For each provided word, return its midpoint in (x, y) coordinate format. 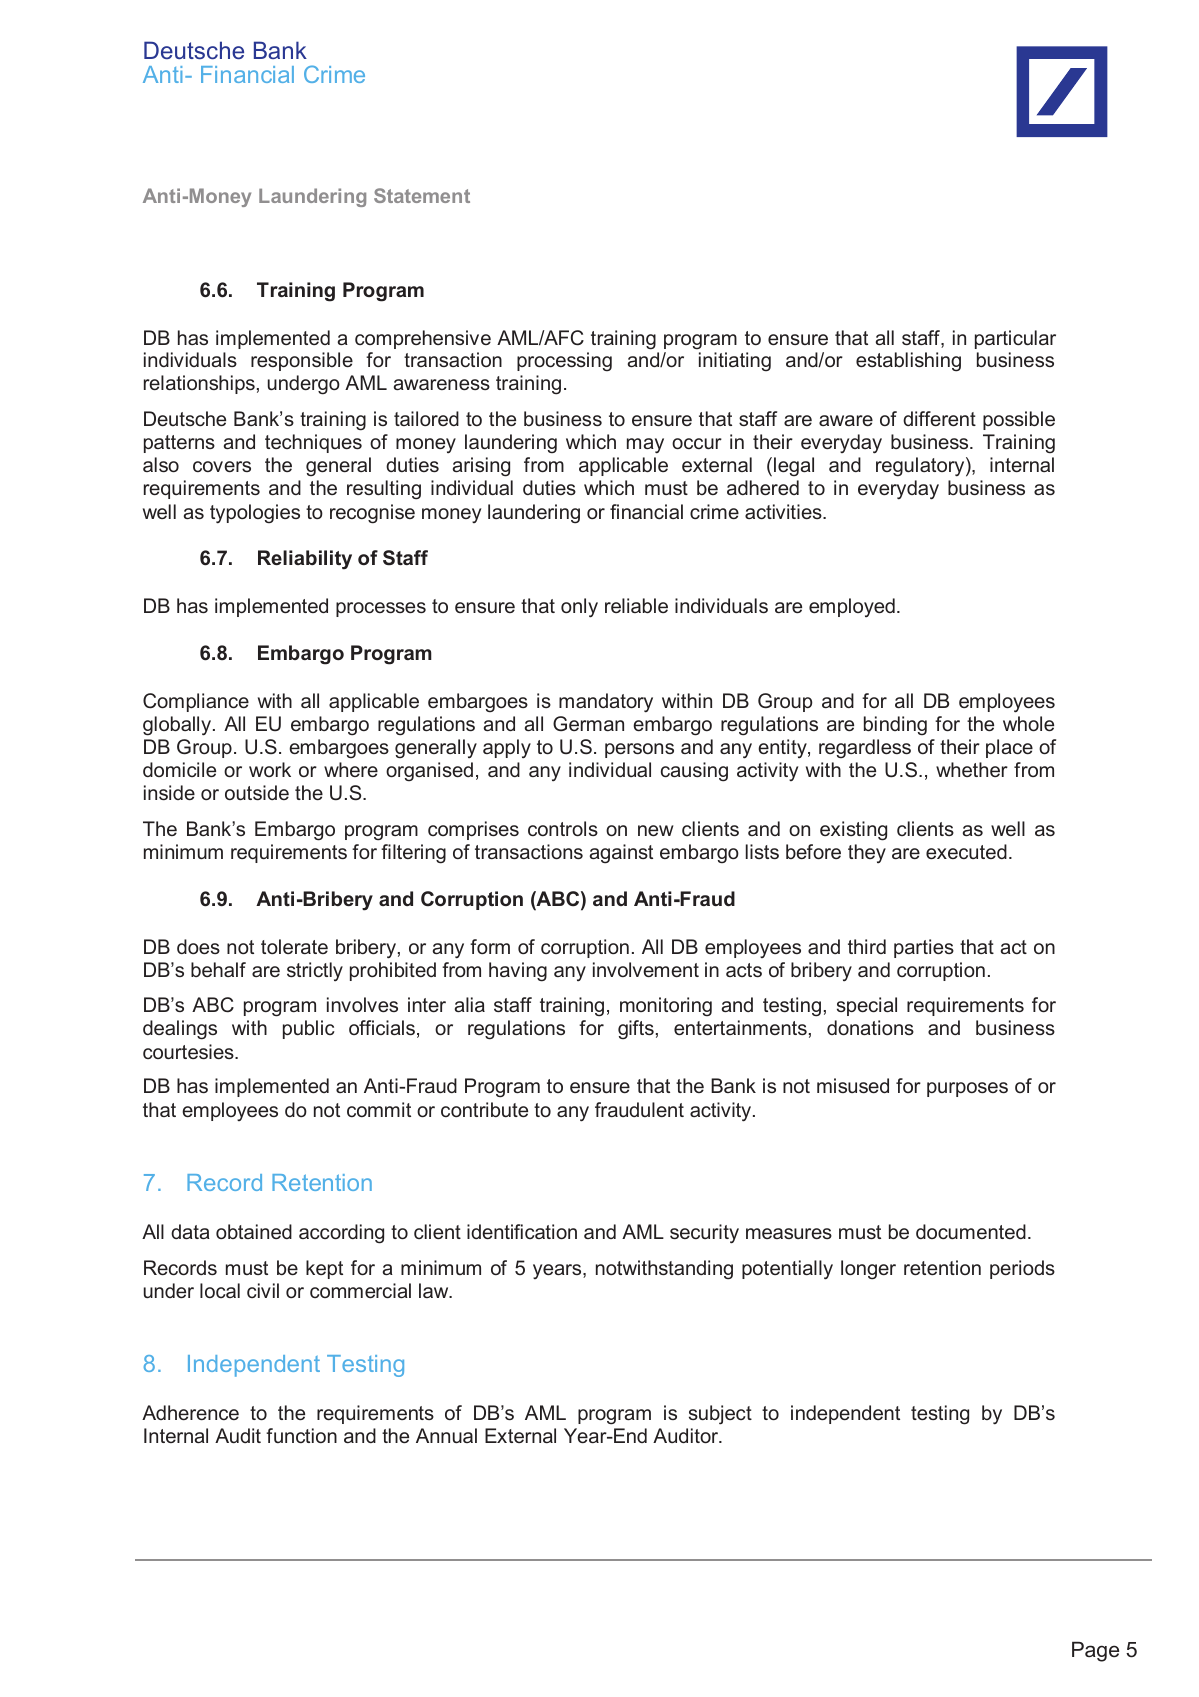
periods (1022, 1269)
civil (263, 1290)
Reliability (305, 560)
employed (852, 607)
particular (1015, 339)
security (704, 1234)
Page (1095, 1651)
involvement (646, 969)
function (301, 1435)
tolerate (294, 946)
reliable (636, 605)
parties (924, 948)
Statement (422, 195)
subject (720, 1415)
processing (564, 361)
